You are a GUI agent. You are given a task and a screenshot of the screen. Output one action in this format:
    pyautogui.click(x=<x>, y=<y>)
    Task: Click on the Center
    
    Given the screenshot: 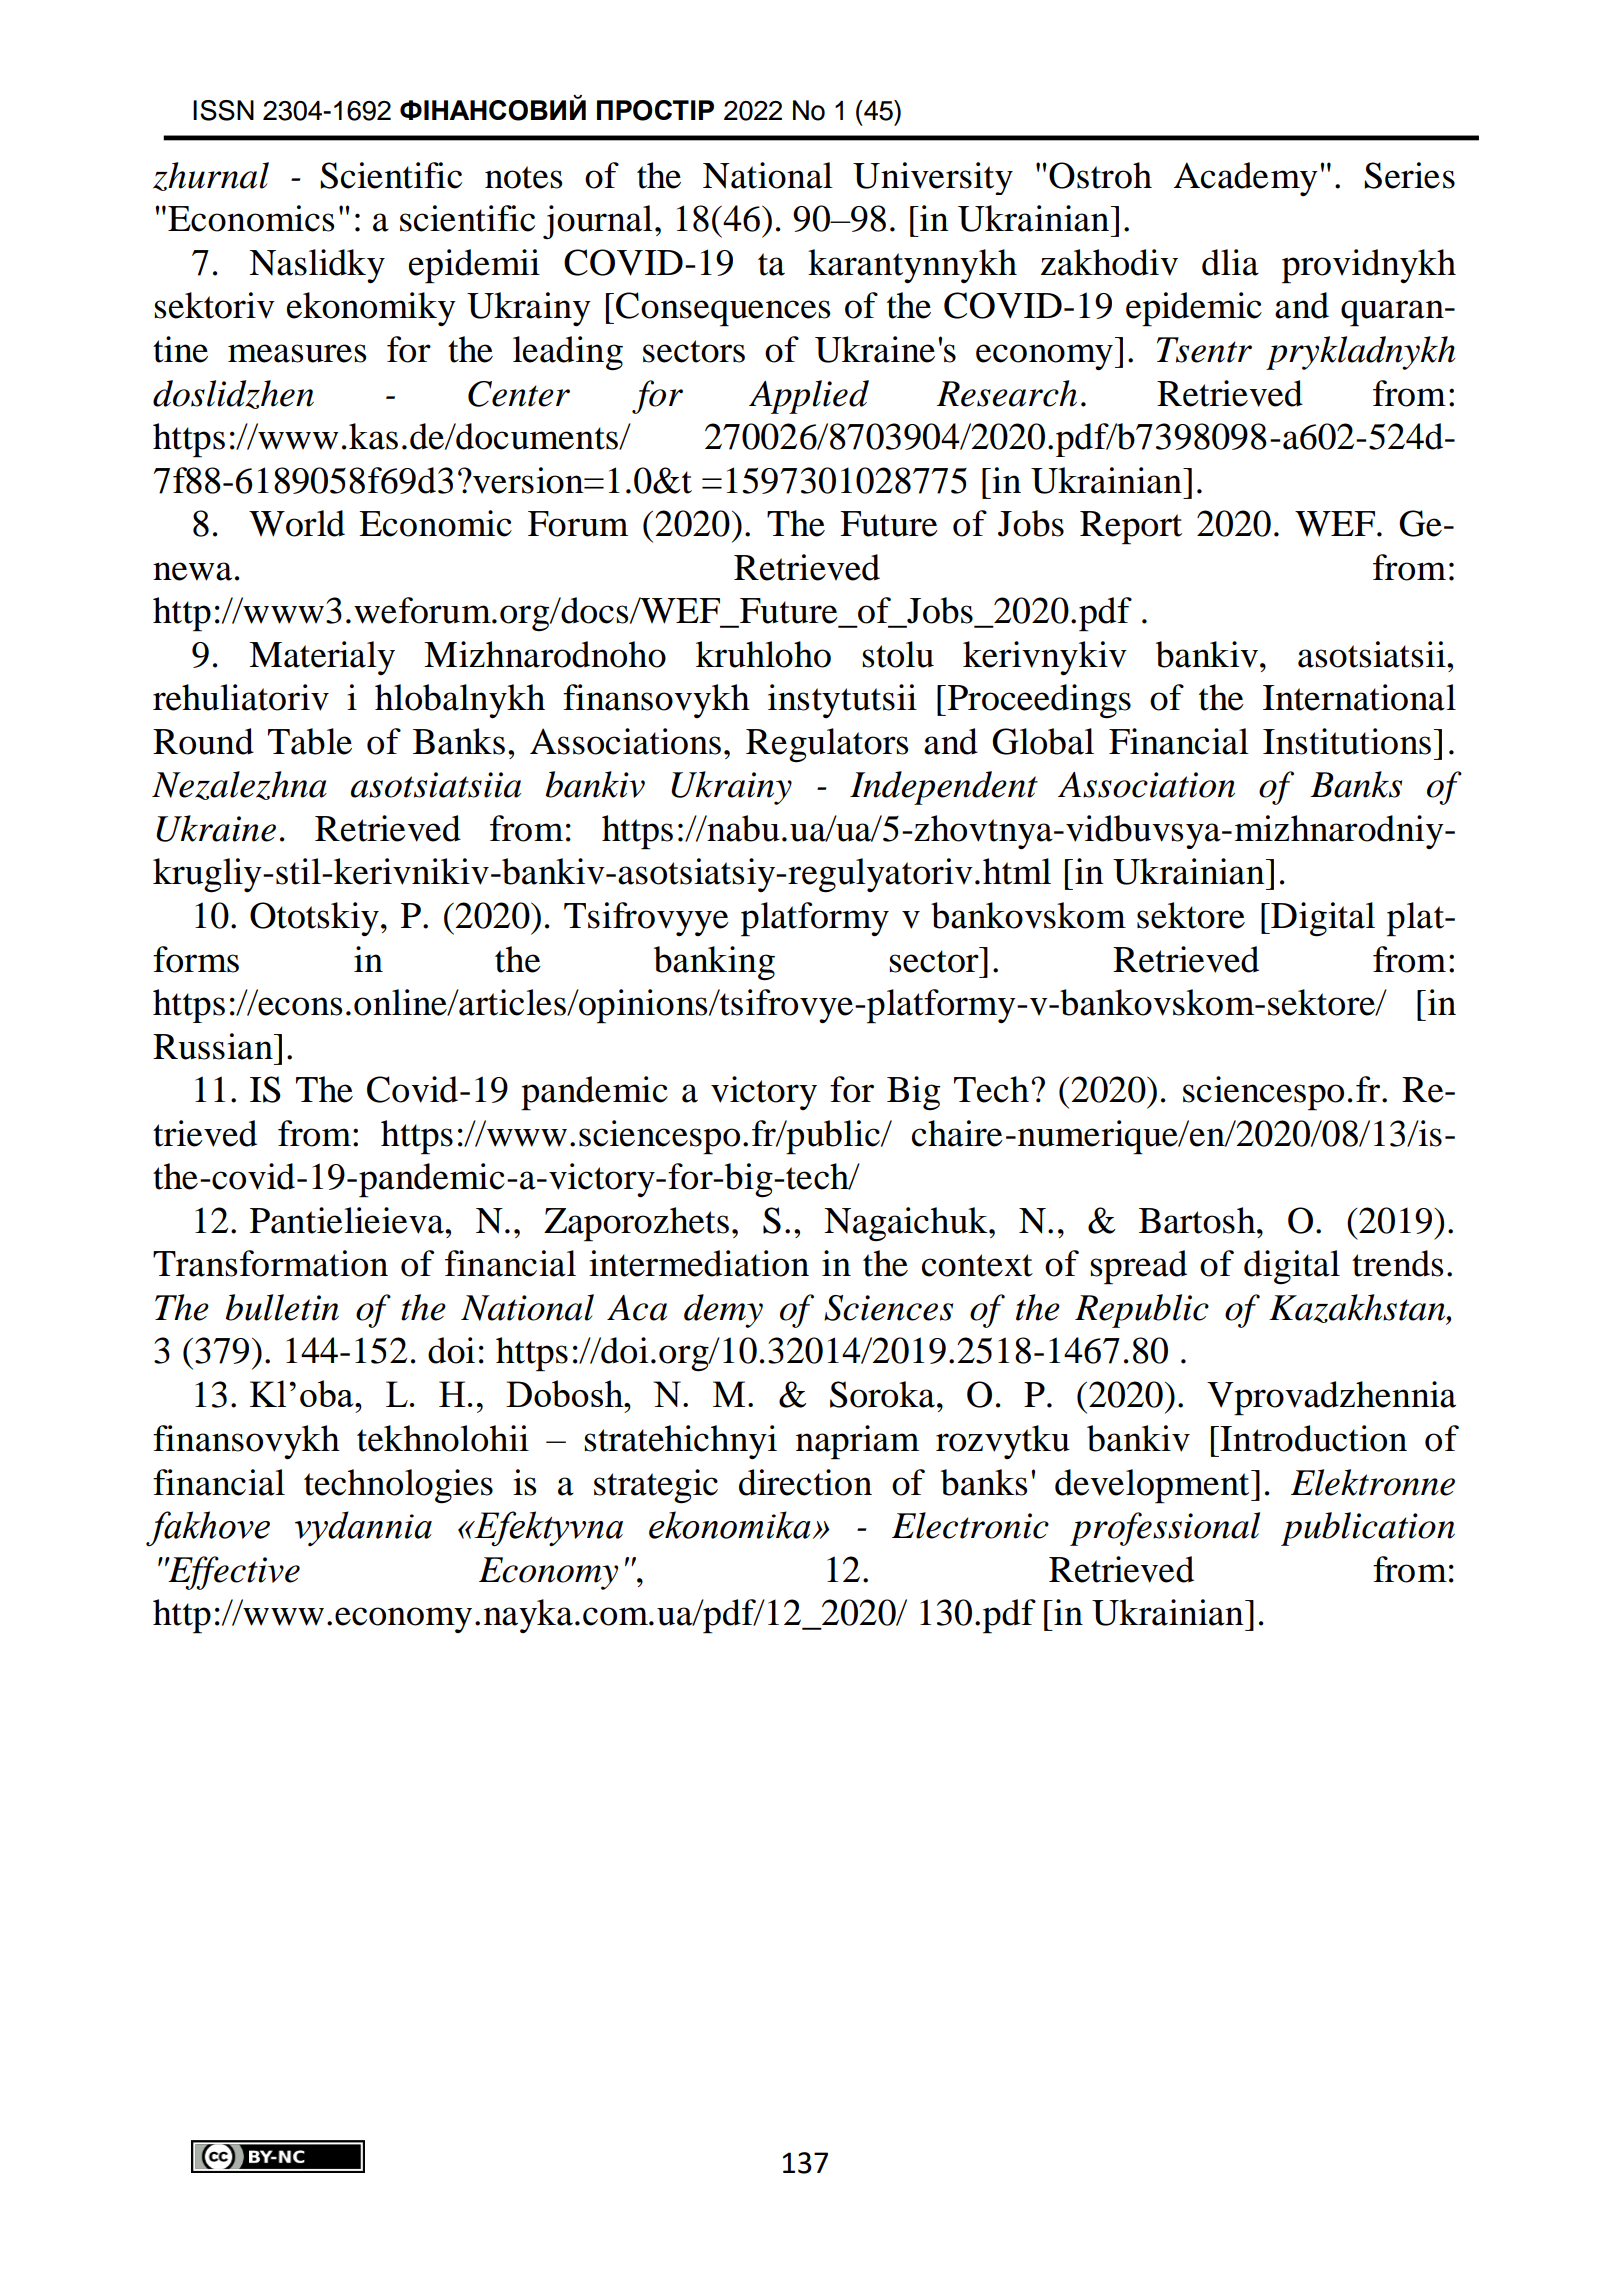 What is the action you would take?
    pyautogui.click(x=519, y=394)
